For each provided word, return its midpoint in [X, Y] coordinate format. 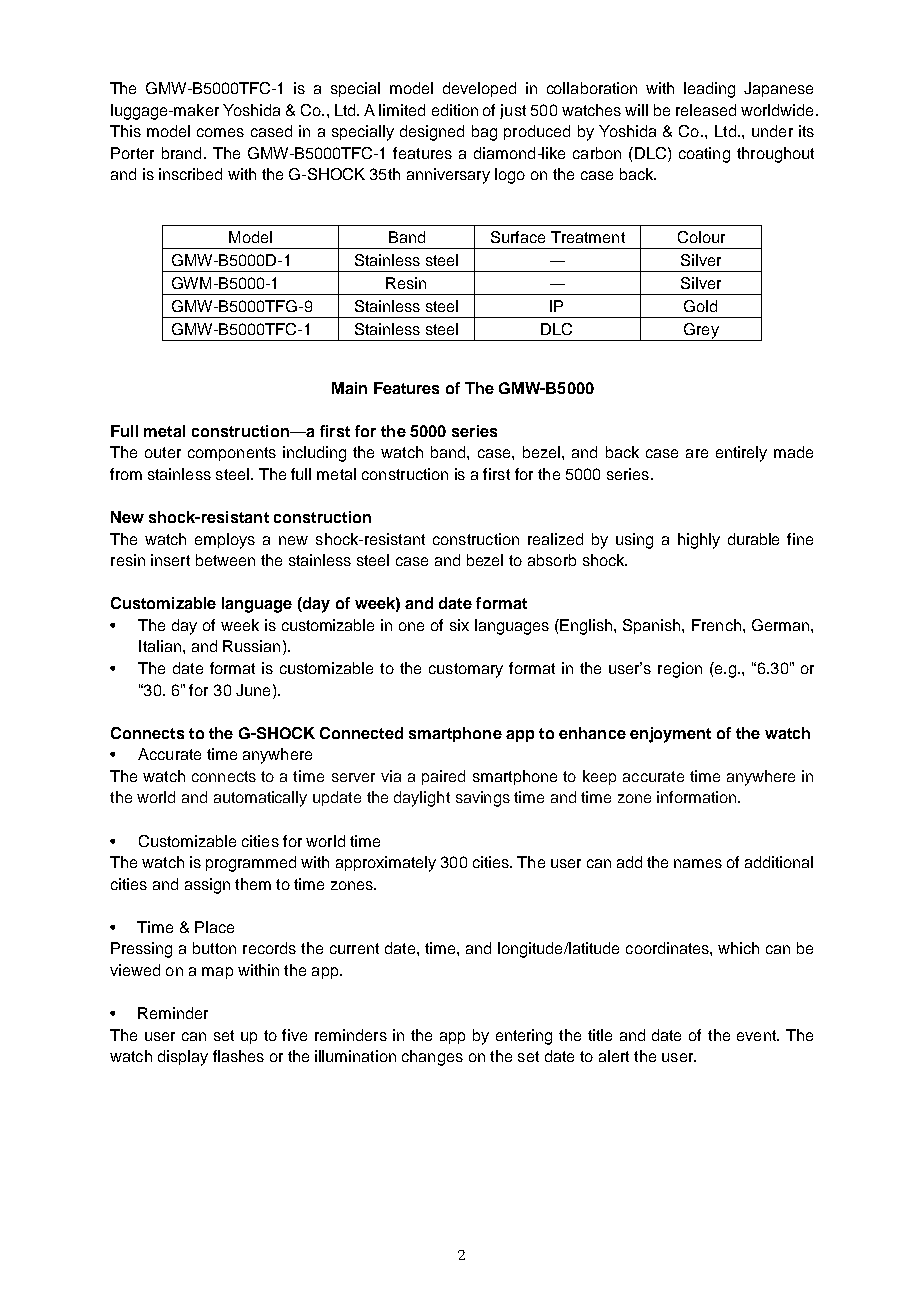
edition [455, 110]
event [757, 1035]
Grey [701, 332]
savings [483, 799]
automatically [260, 799]
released [706, 110]
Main [349, 388]
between [225, 560]
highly [699, 541]
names [698, 863]
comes [220, 132]
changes [432, 1058]
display [183, 1058]
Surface [518, 237]
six [459, 625]
